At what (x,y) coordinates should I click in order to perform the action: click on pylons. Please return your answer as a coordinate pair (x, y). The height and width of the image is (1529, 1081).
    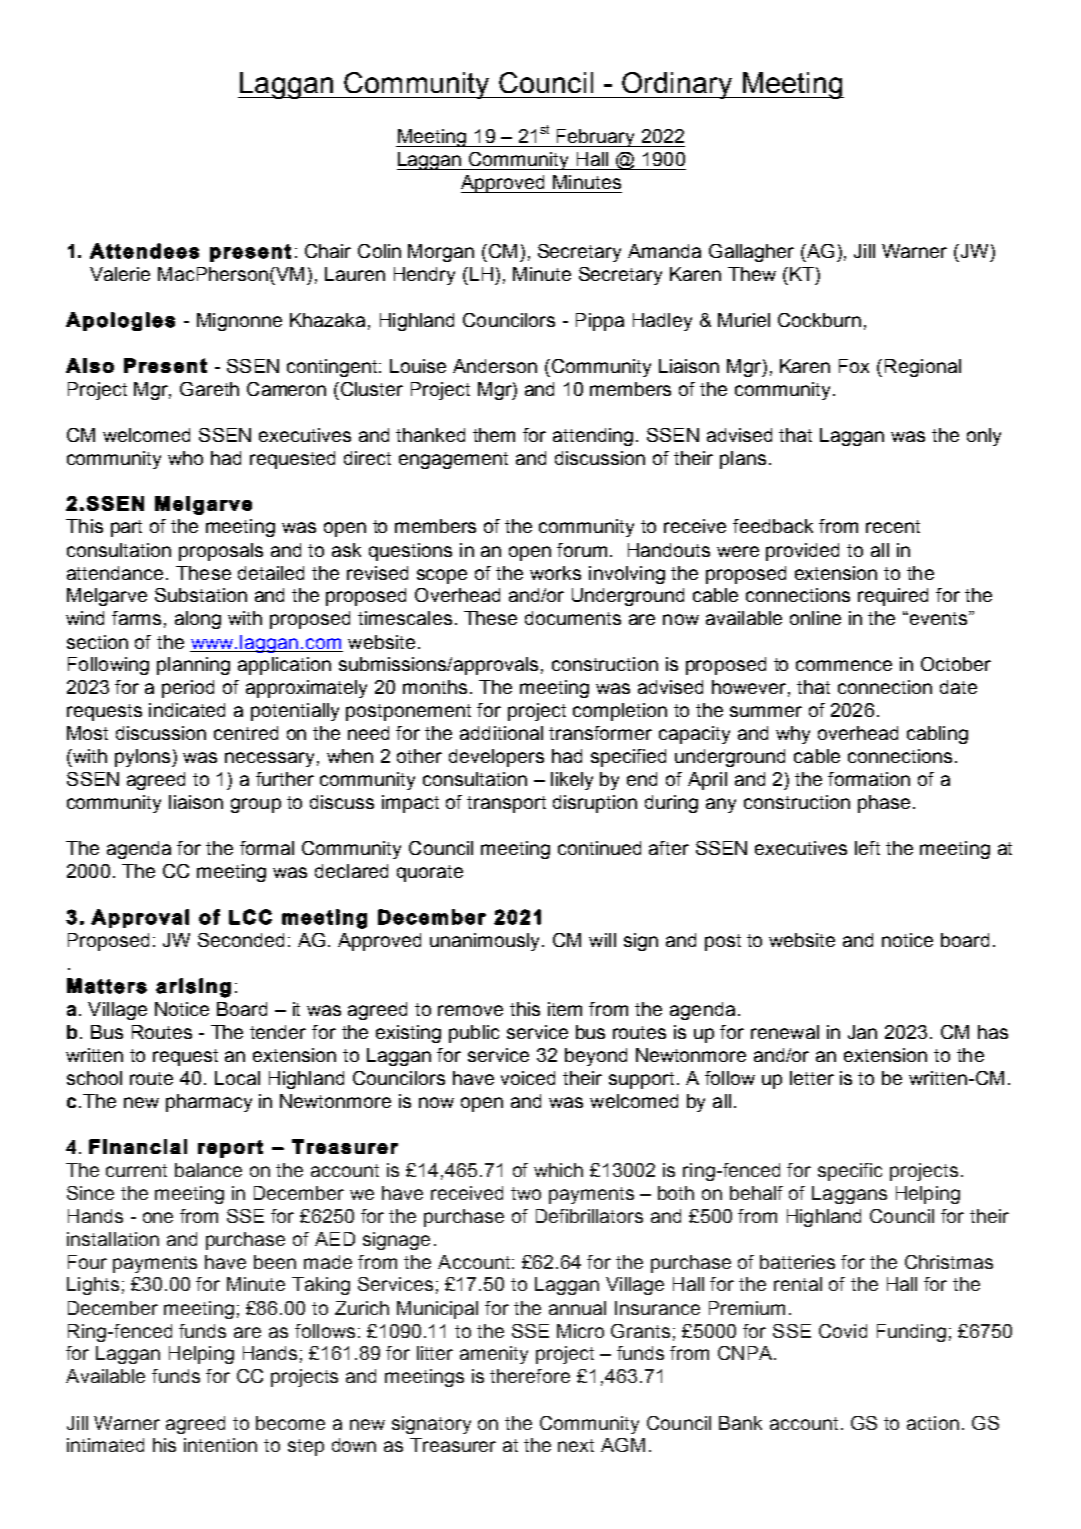
    Looking at the image, I should click on (144, 758).
